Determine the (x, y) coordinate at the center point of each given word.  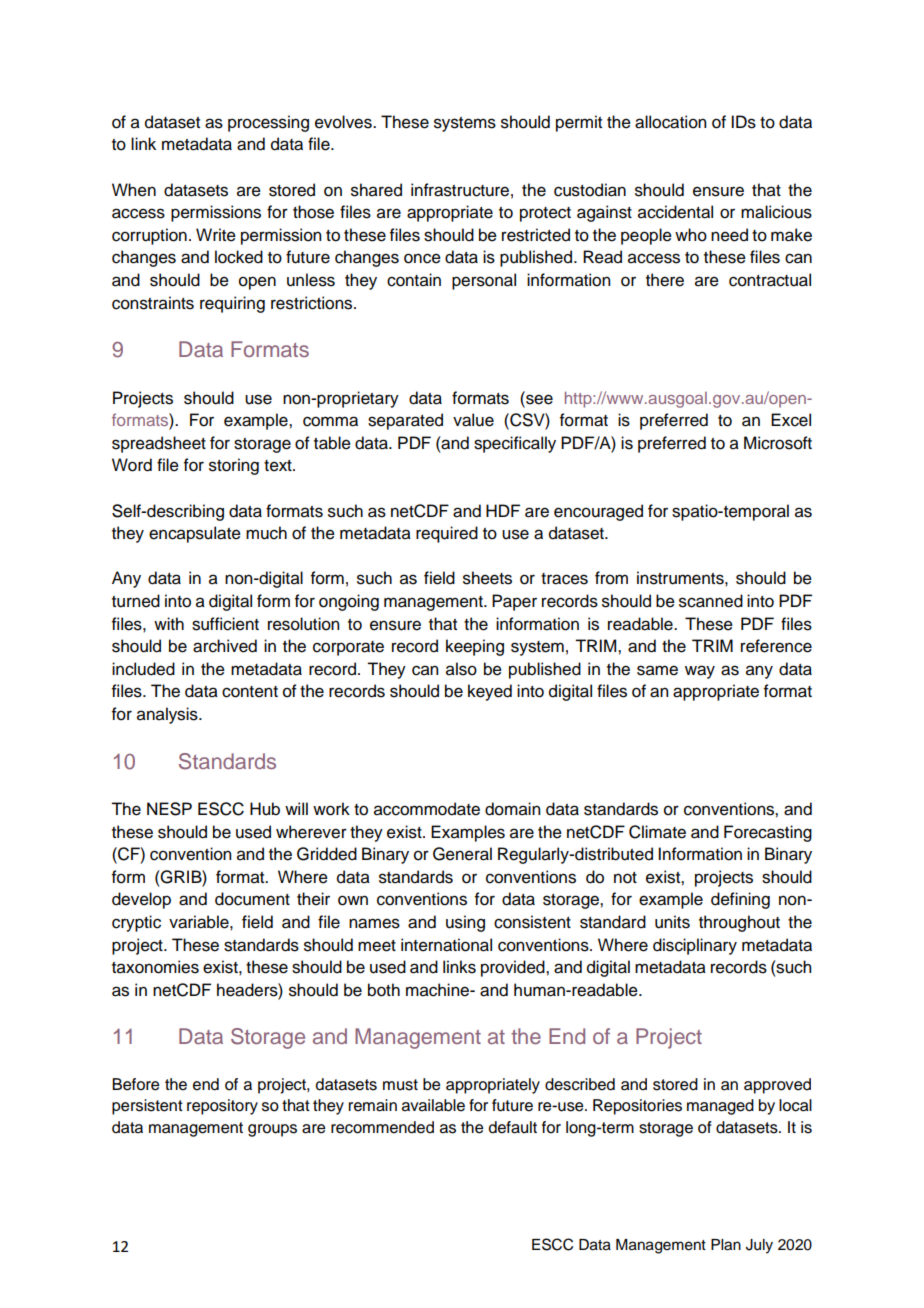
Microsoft (778, 443)
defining (740, 900)
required (447, 534)
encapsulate (195, 534)
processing (268, 123)
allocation (670, 122)
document (252, 899)
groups (272, 1130)
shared (376, 190)
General (462, 854)
